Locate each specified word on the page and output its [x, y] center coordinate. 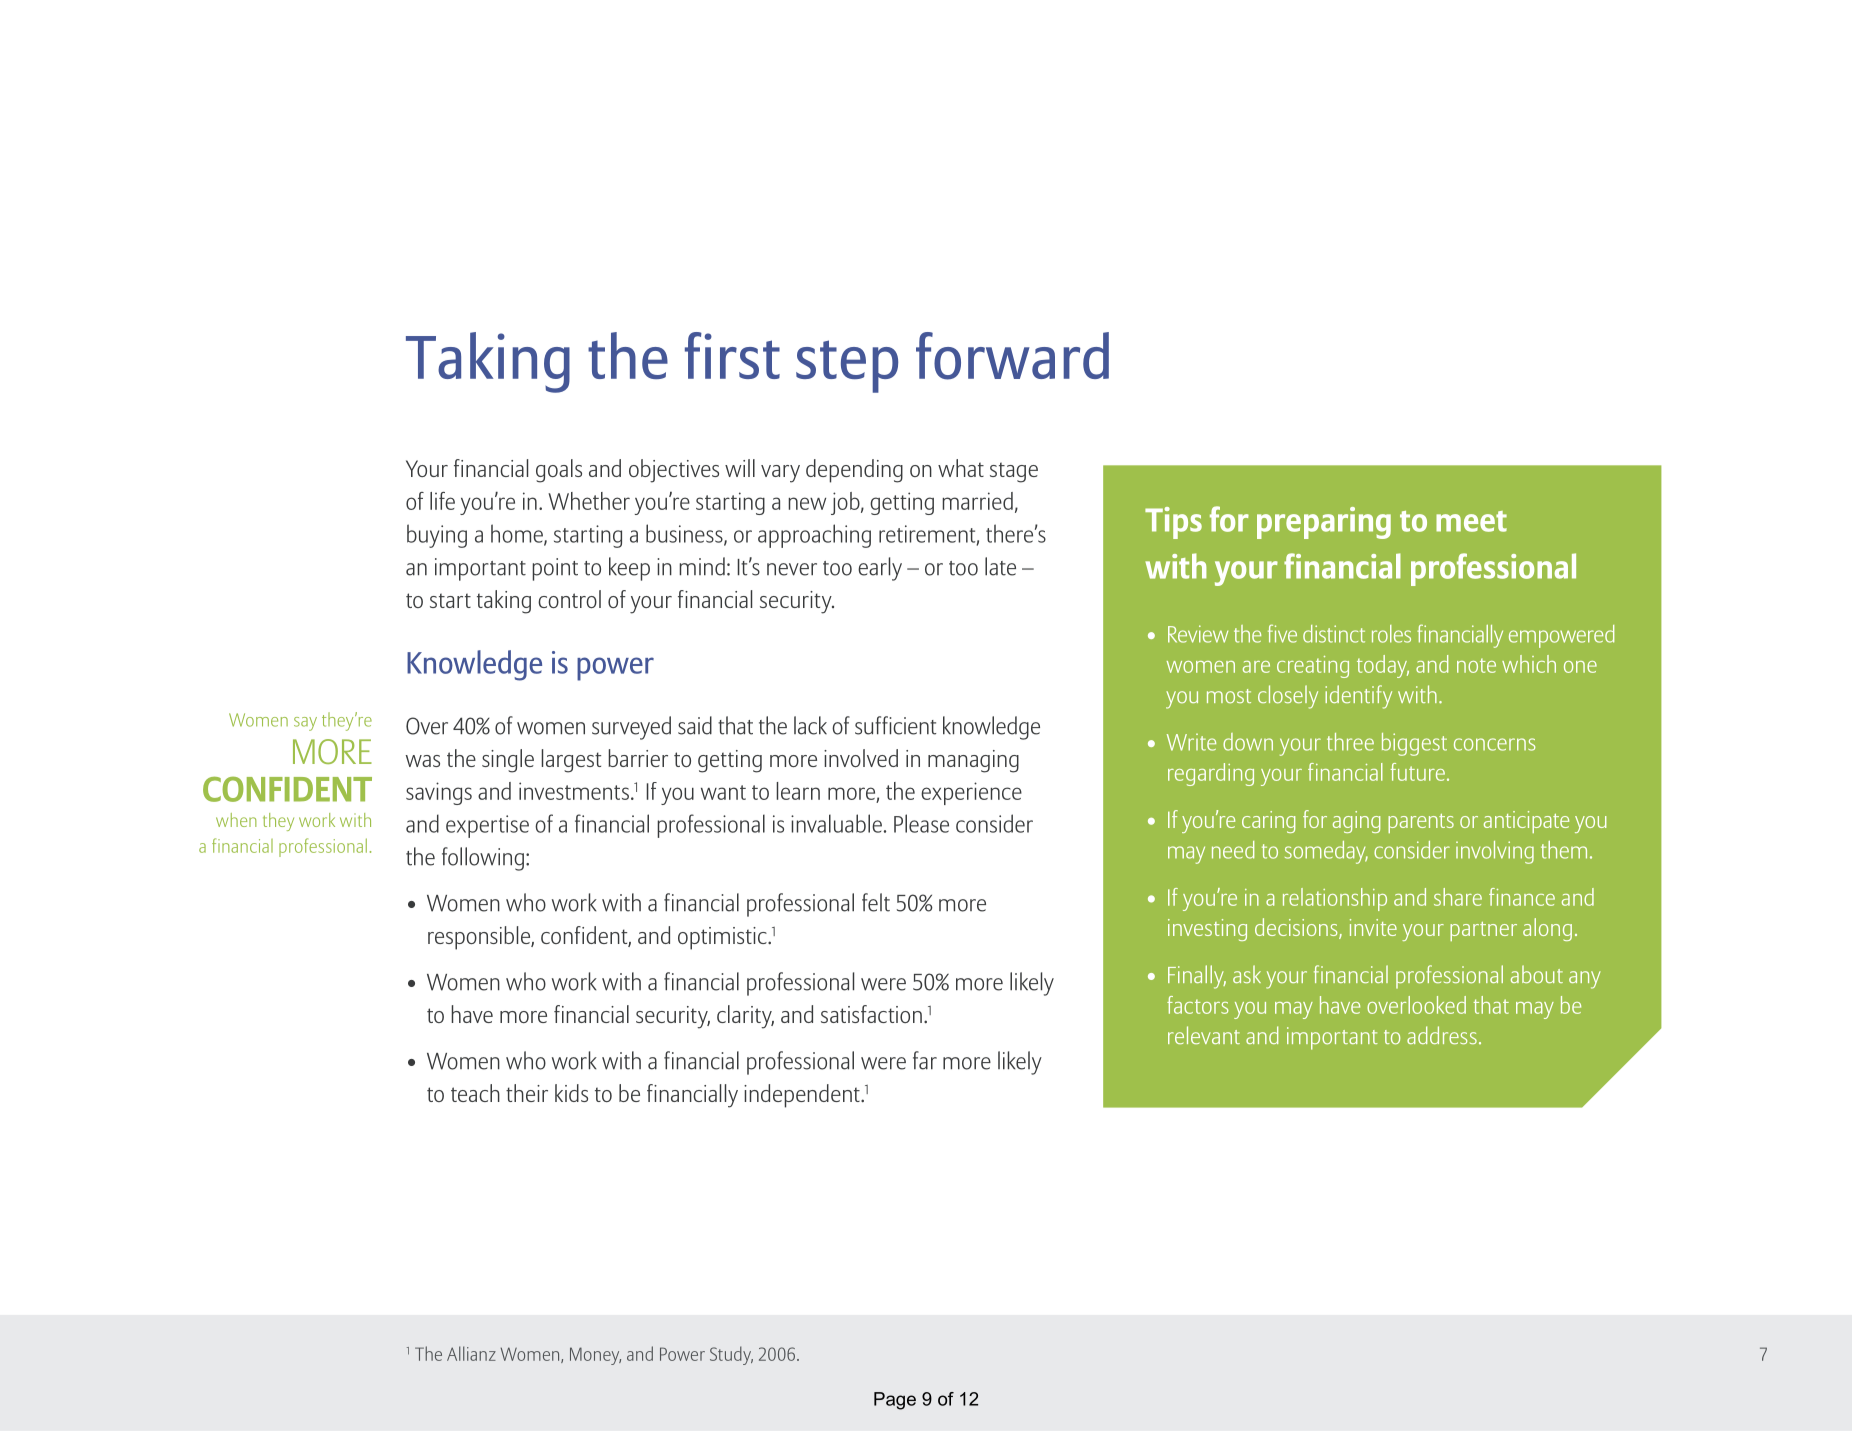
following [483, 859]
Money [595, 1356]
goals [559, 471]
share [1458, 897]
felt [876, 902]
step [847, 366]
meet [1471, 521]
